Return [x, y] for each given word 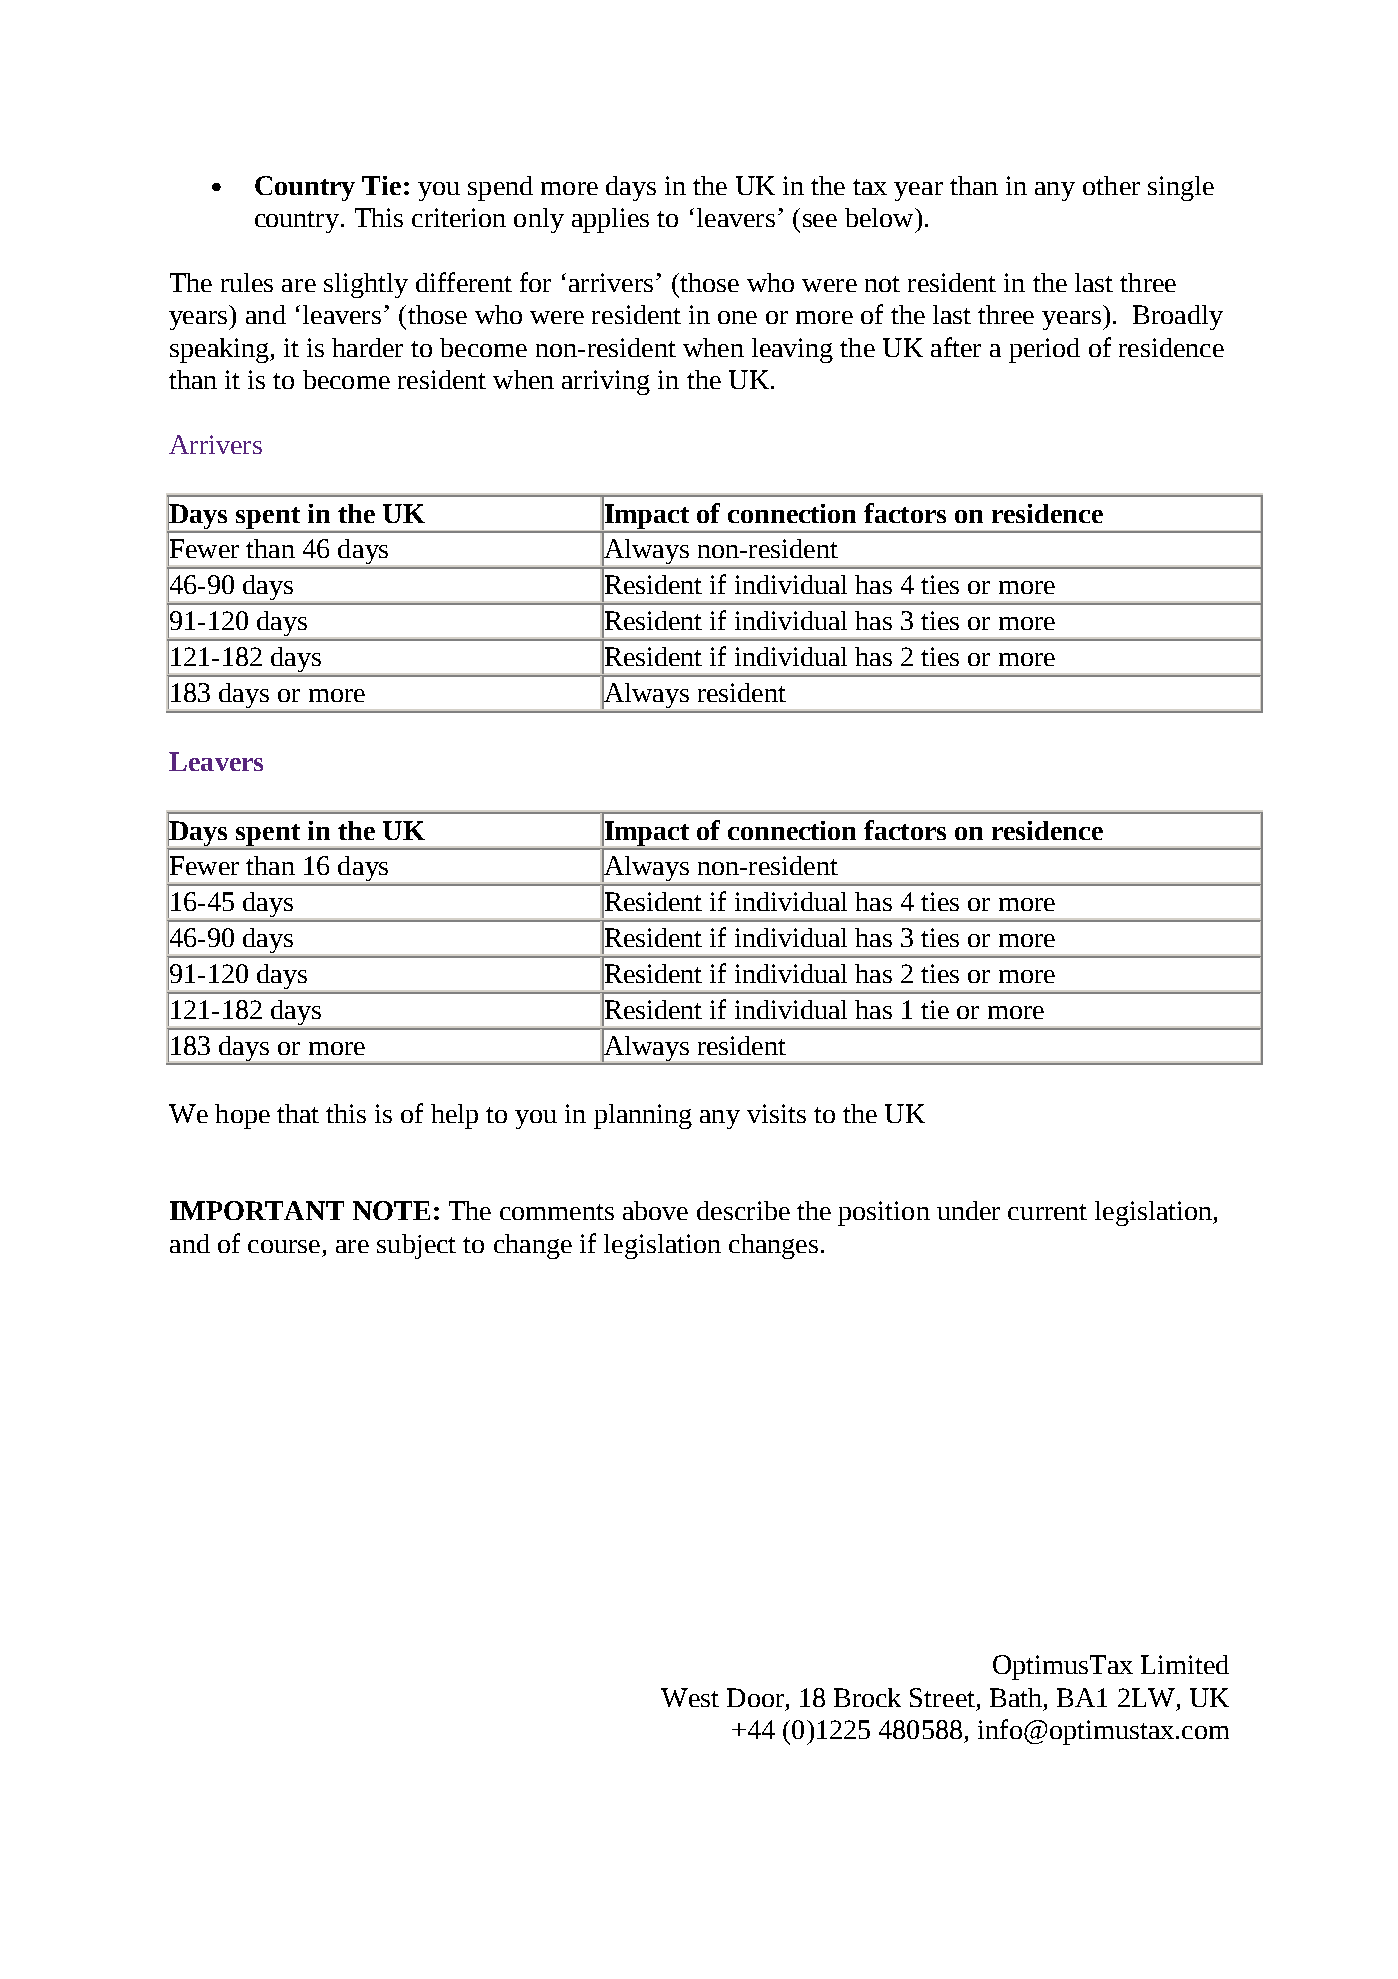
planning [643, 1116]
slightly [366, 285]
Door [755, 1697]
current [1047, 1212]
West [690, 1697]
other [1111, 185]
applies [610, 220]
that [298, 1113]
